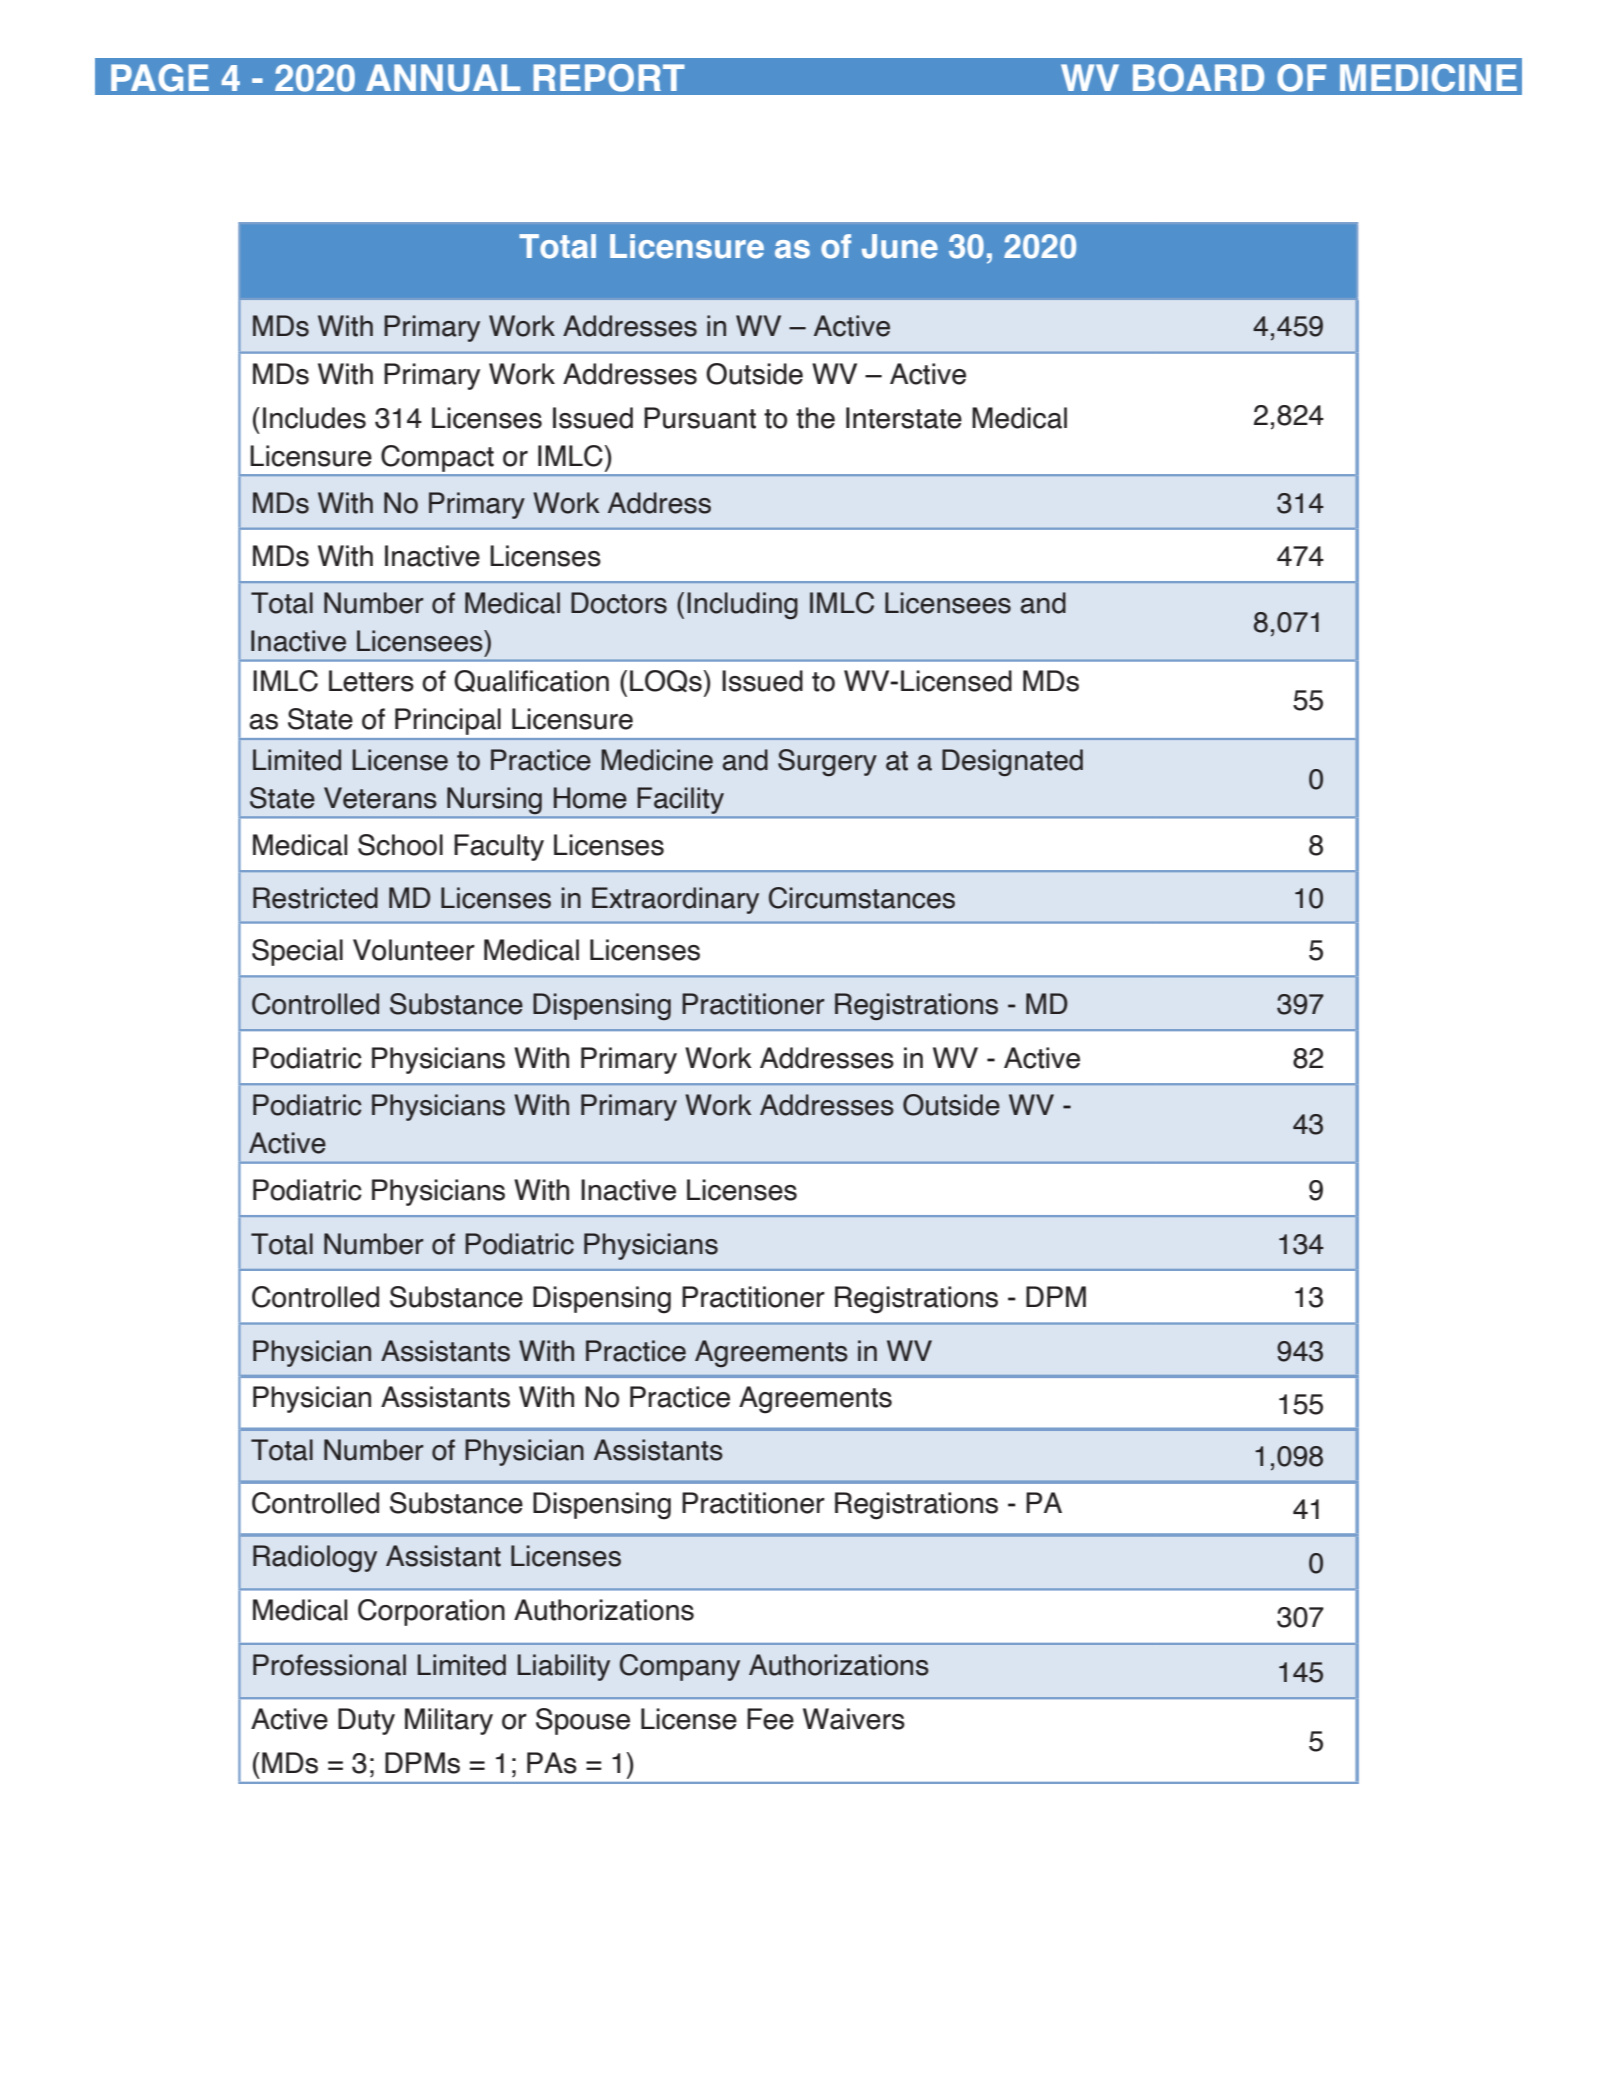 The height and width of the screenshot is (2091, 1616). Describe the element at coordinates (680, 1667) in the screenshot. I see `Company` at that location.
